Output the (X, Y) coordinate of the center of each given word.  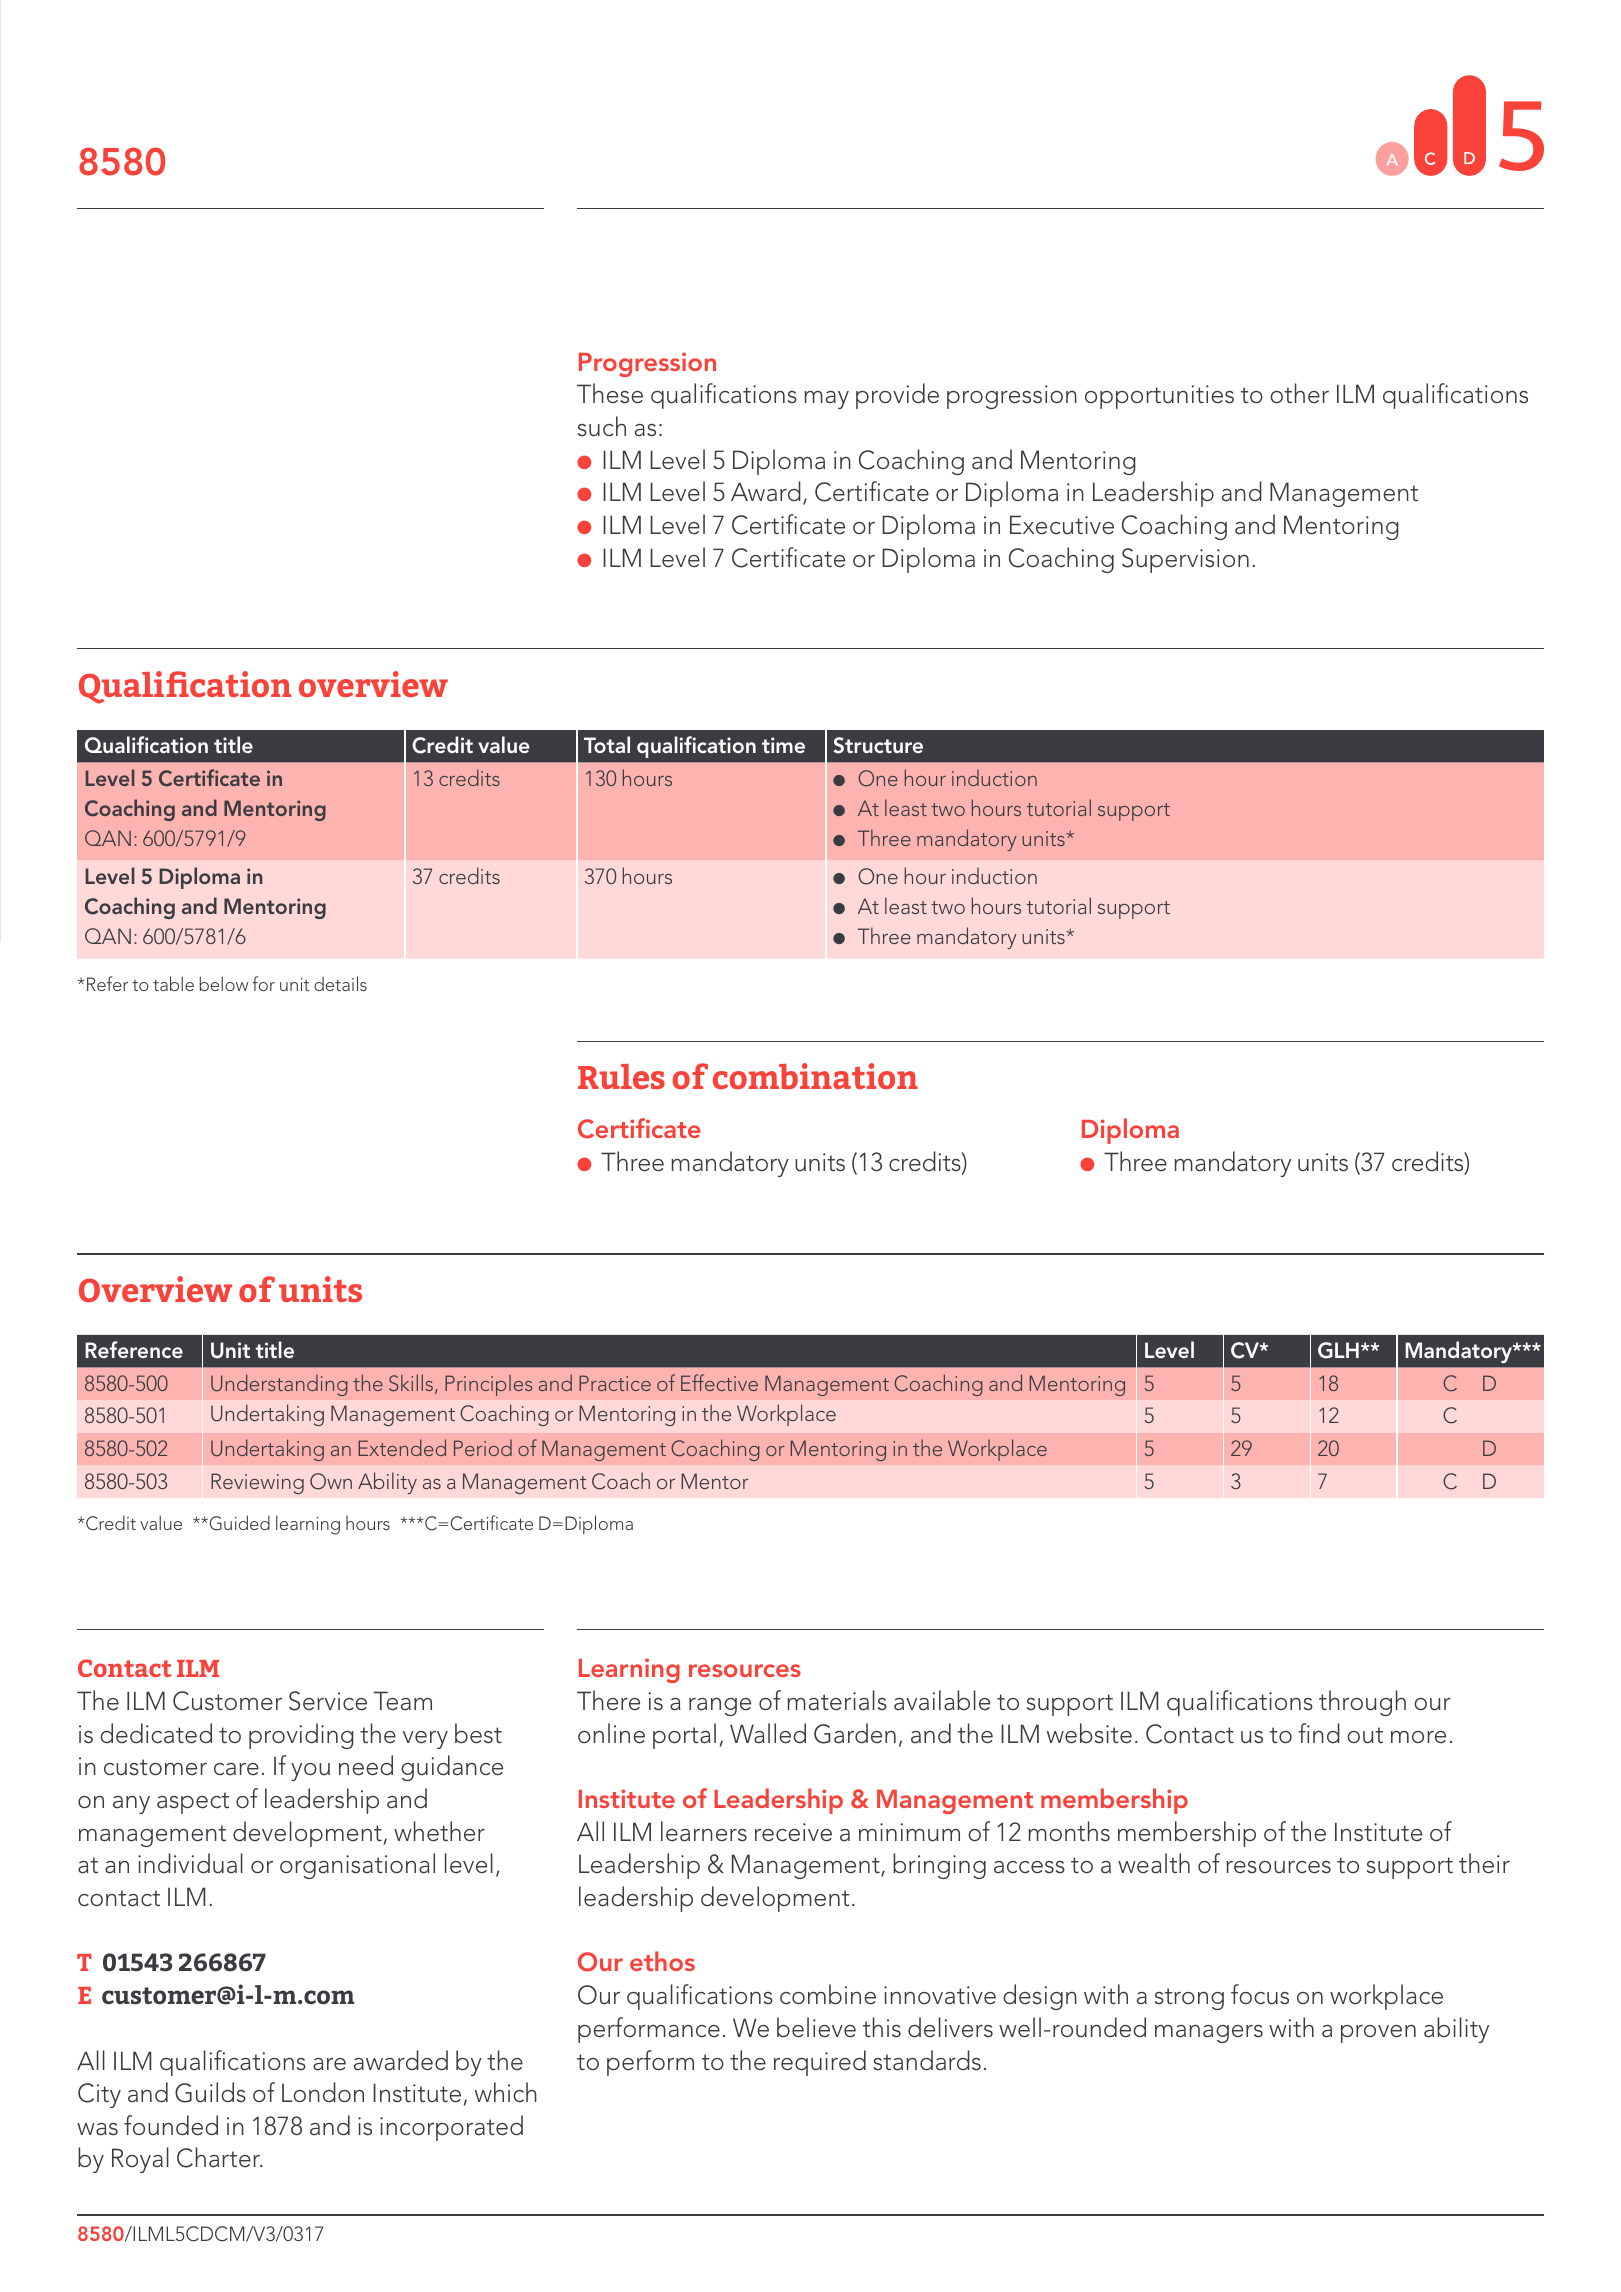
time (783, 745)
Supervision (1185, 560)
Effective (719, 1382)
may (826, 400)
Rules (621, 1076)
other (1299, 393)
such (602, 426)
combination (815, 1076)
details (340, 983)
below (224, 983)
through (1362, 1703)
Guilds (210, 2092)
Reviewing (257, 1483)
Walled (768, 1733)
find (1319, 1733)
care (236, 1769)
